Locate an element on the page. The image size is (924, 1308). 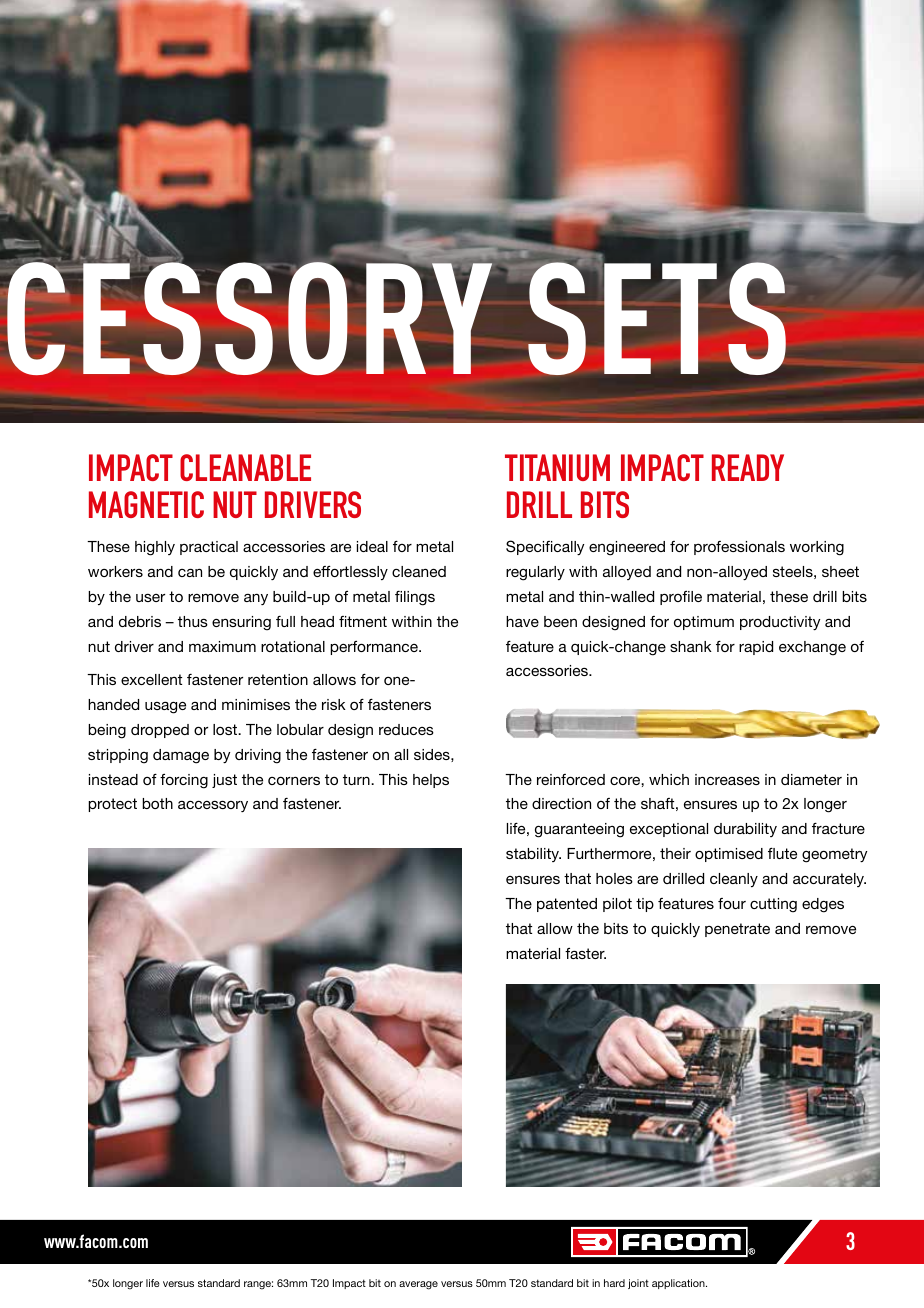
average is located at coordinates (418, 1285).
